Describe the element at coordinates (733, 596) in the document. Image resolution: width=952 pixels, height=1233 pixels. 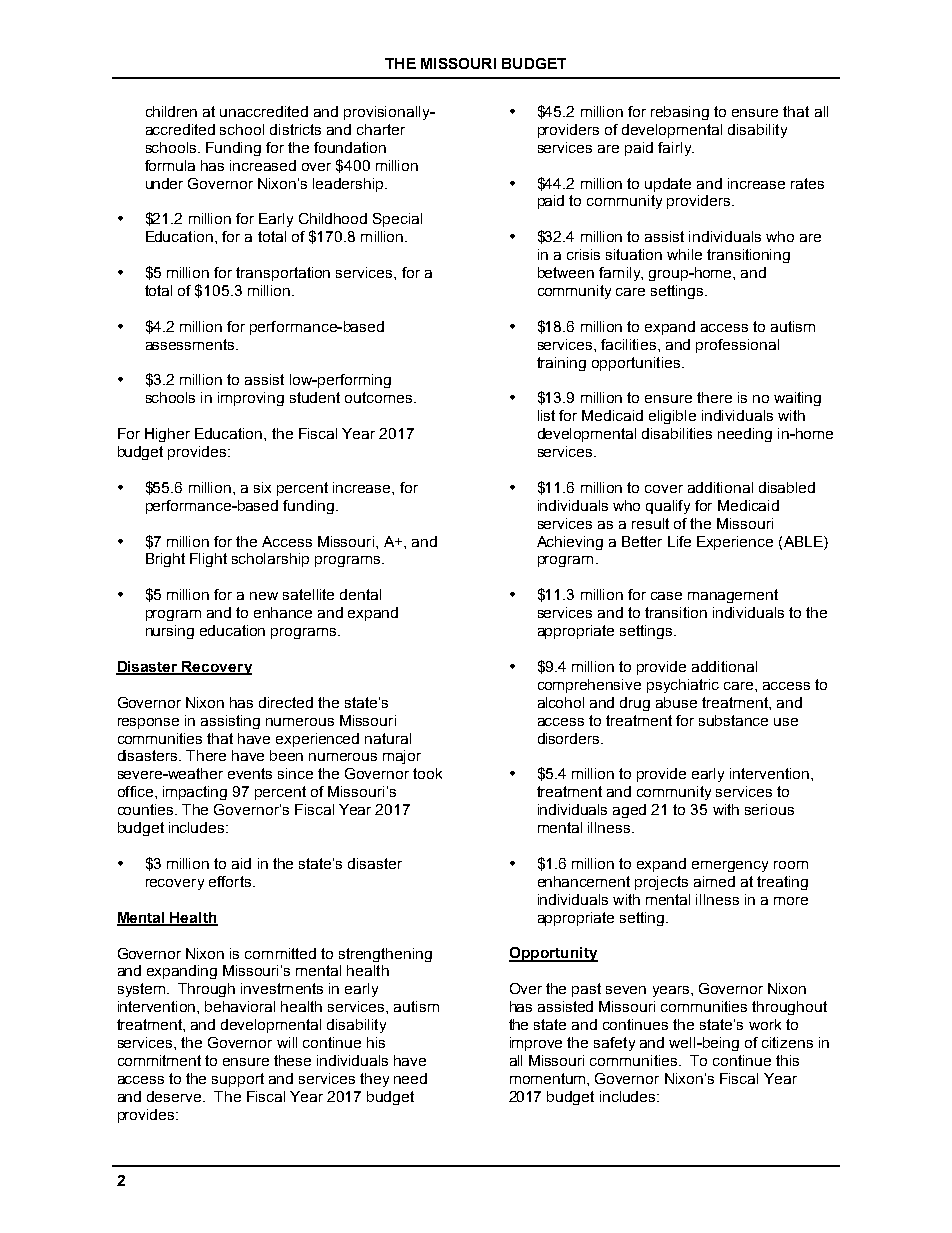
I see `management` at that location.
